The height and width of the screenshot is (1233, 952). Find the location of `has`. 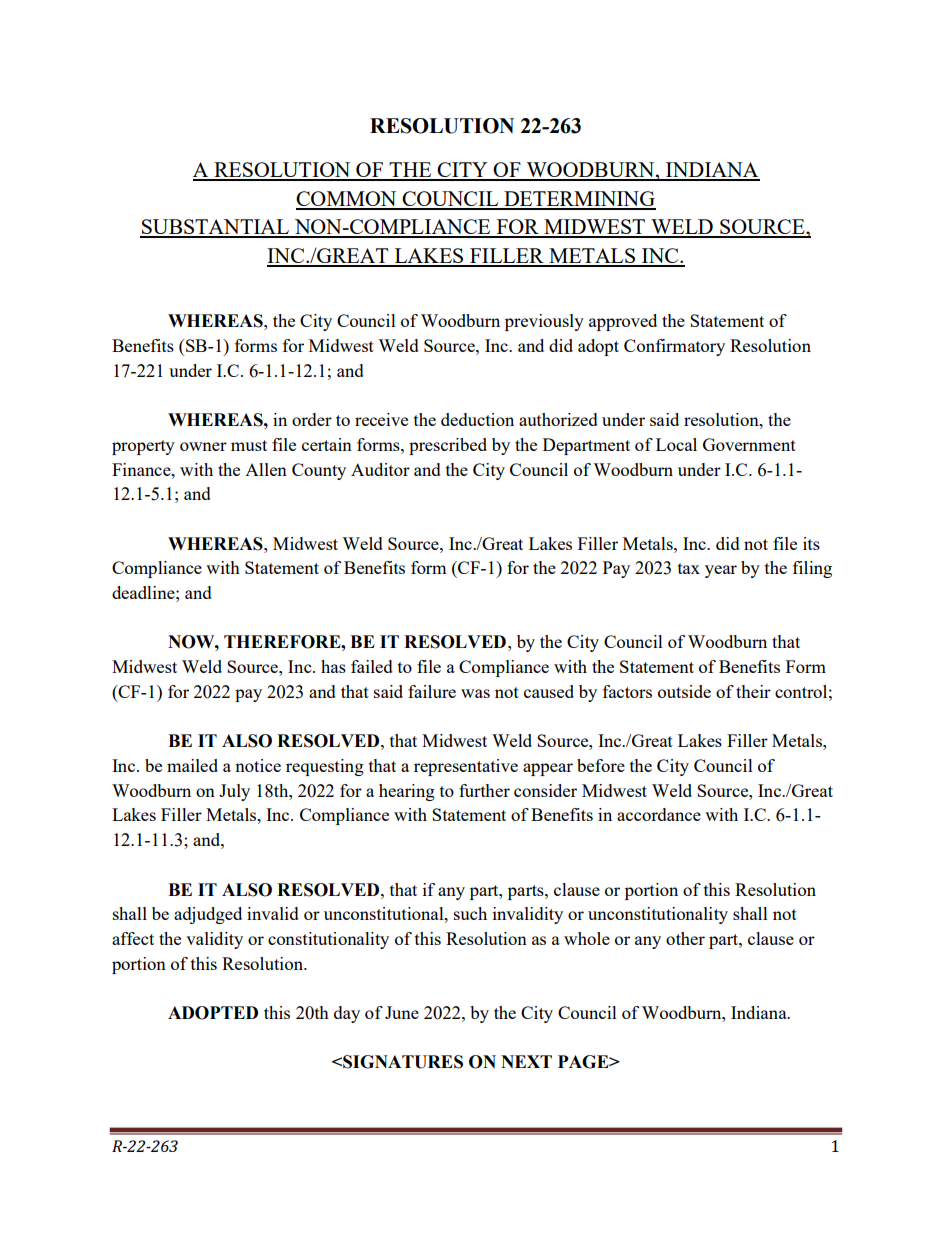

has is located at coordinates (333, 666).
